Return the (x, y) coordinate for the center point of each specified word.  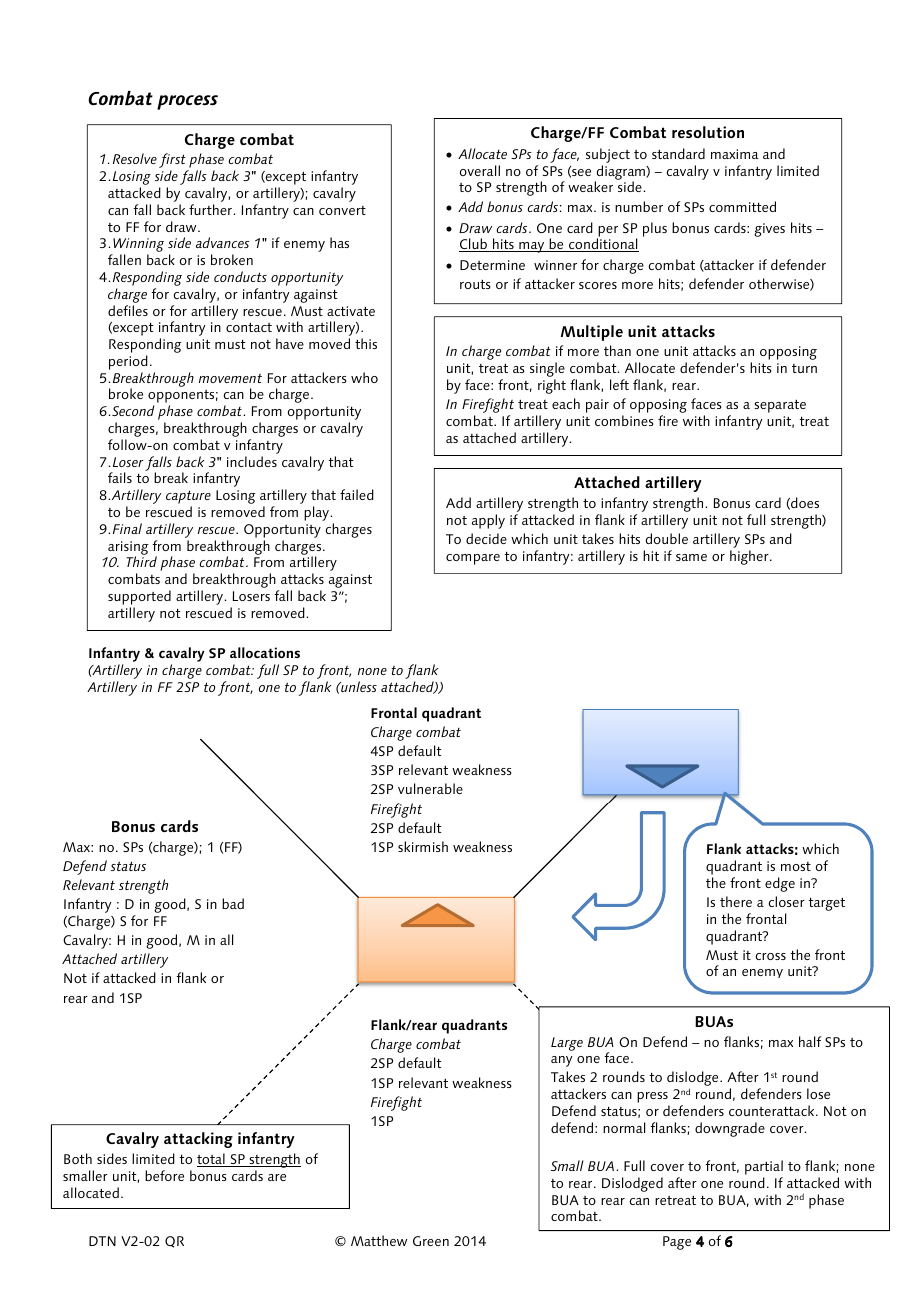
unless (358, 686)
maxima (735, 154)
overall (480, 170)
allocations (265, 652)
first (173, 162)
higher (750, 557)
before (164, 1175)
